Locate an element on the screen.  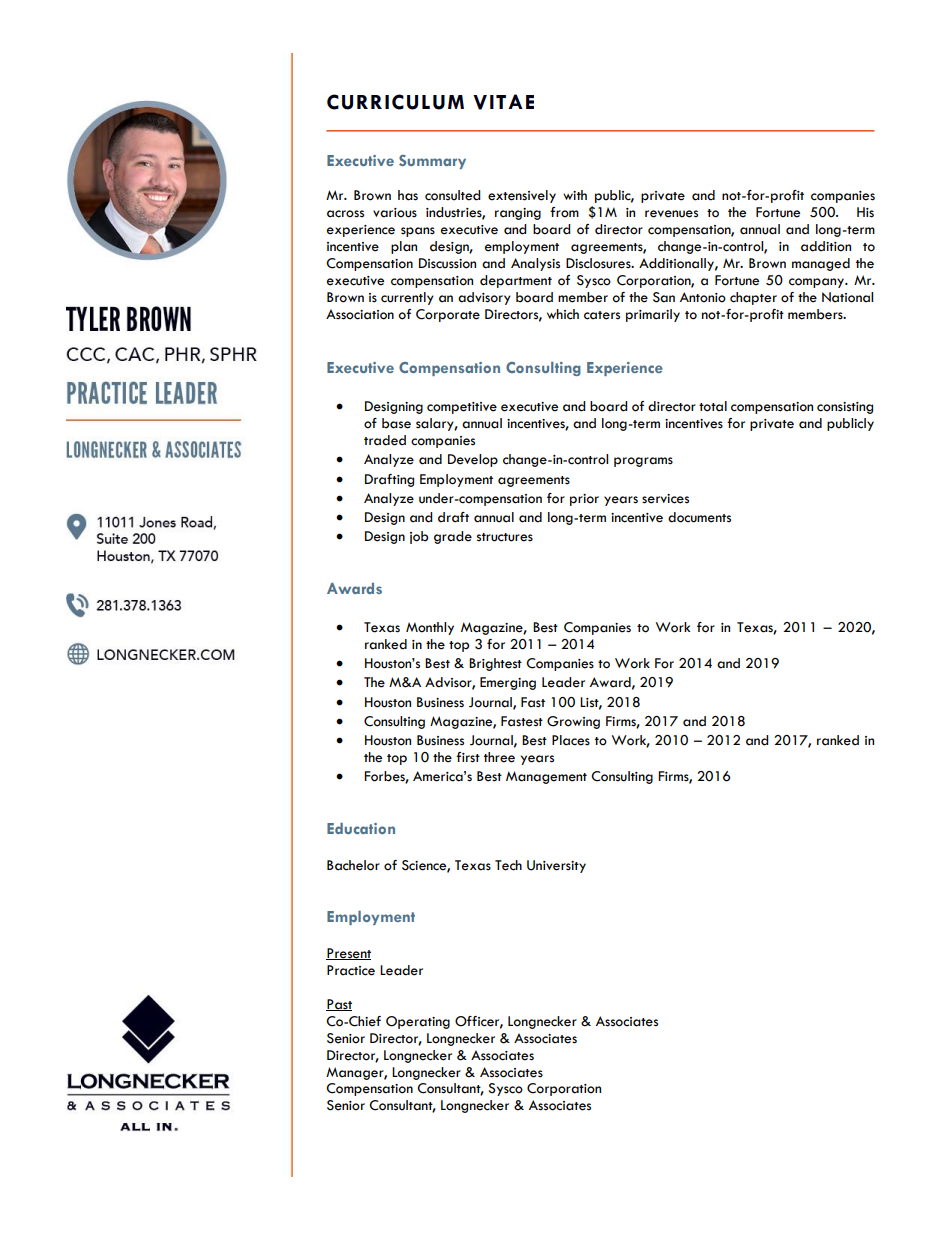
Growing is located at coordinates (573, 722).
